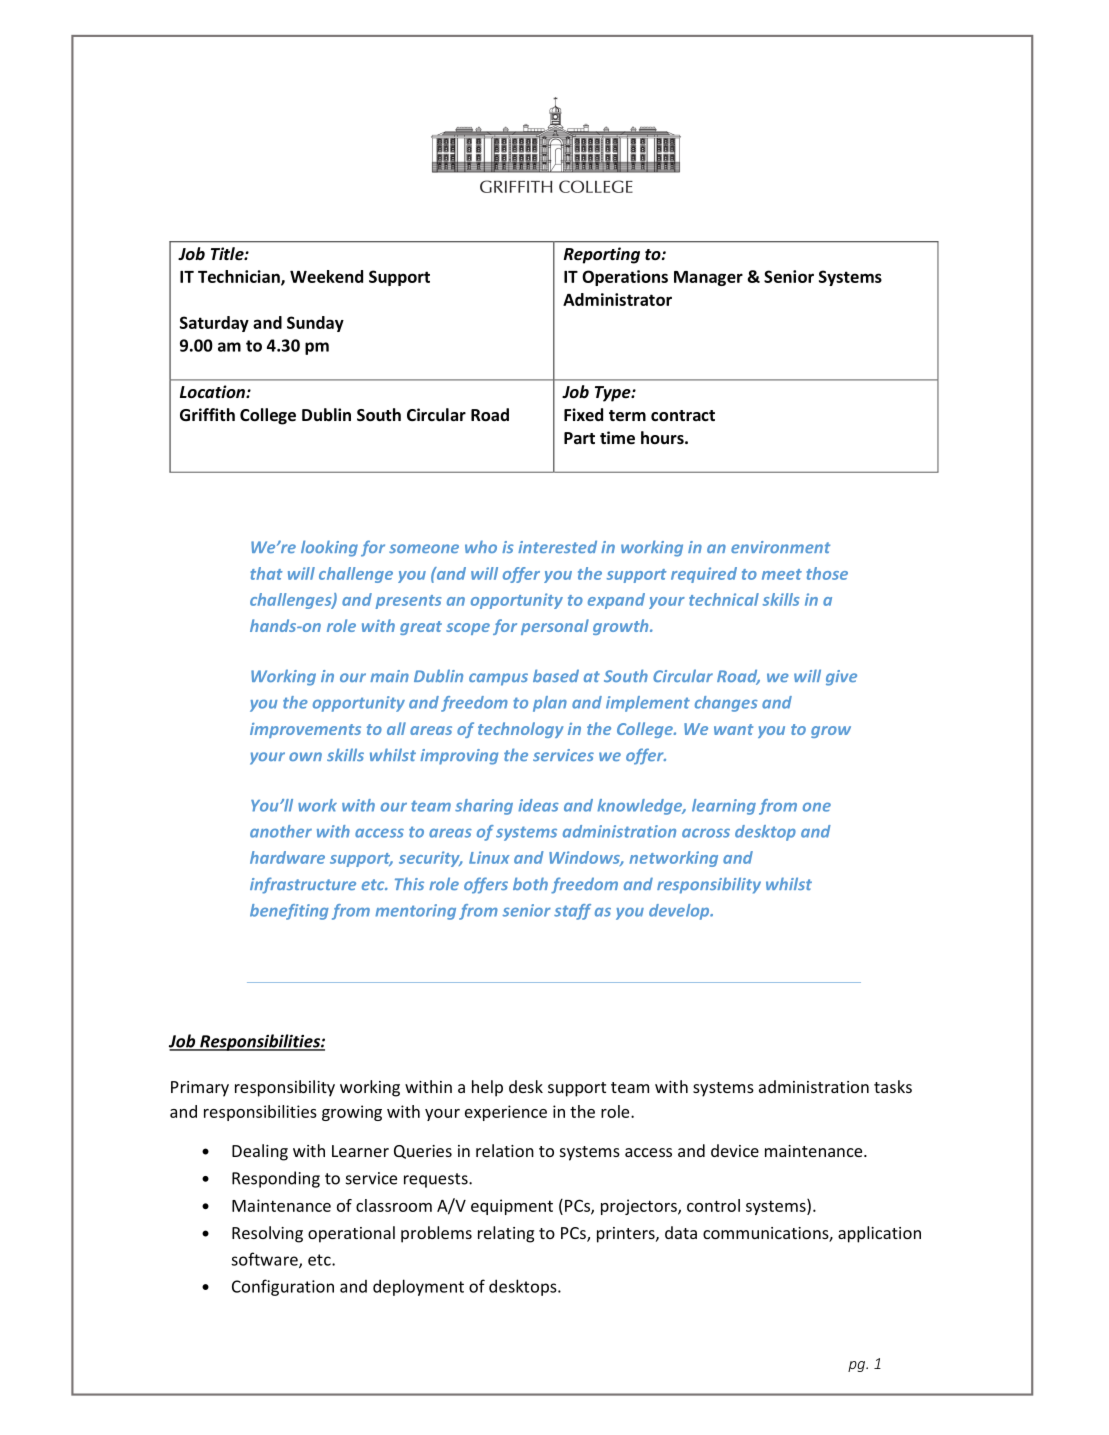 The width and height of the screenshot is (1109, 1435). I want to click on Reporting, so click(602, 255).
